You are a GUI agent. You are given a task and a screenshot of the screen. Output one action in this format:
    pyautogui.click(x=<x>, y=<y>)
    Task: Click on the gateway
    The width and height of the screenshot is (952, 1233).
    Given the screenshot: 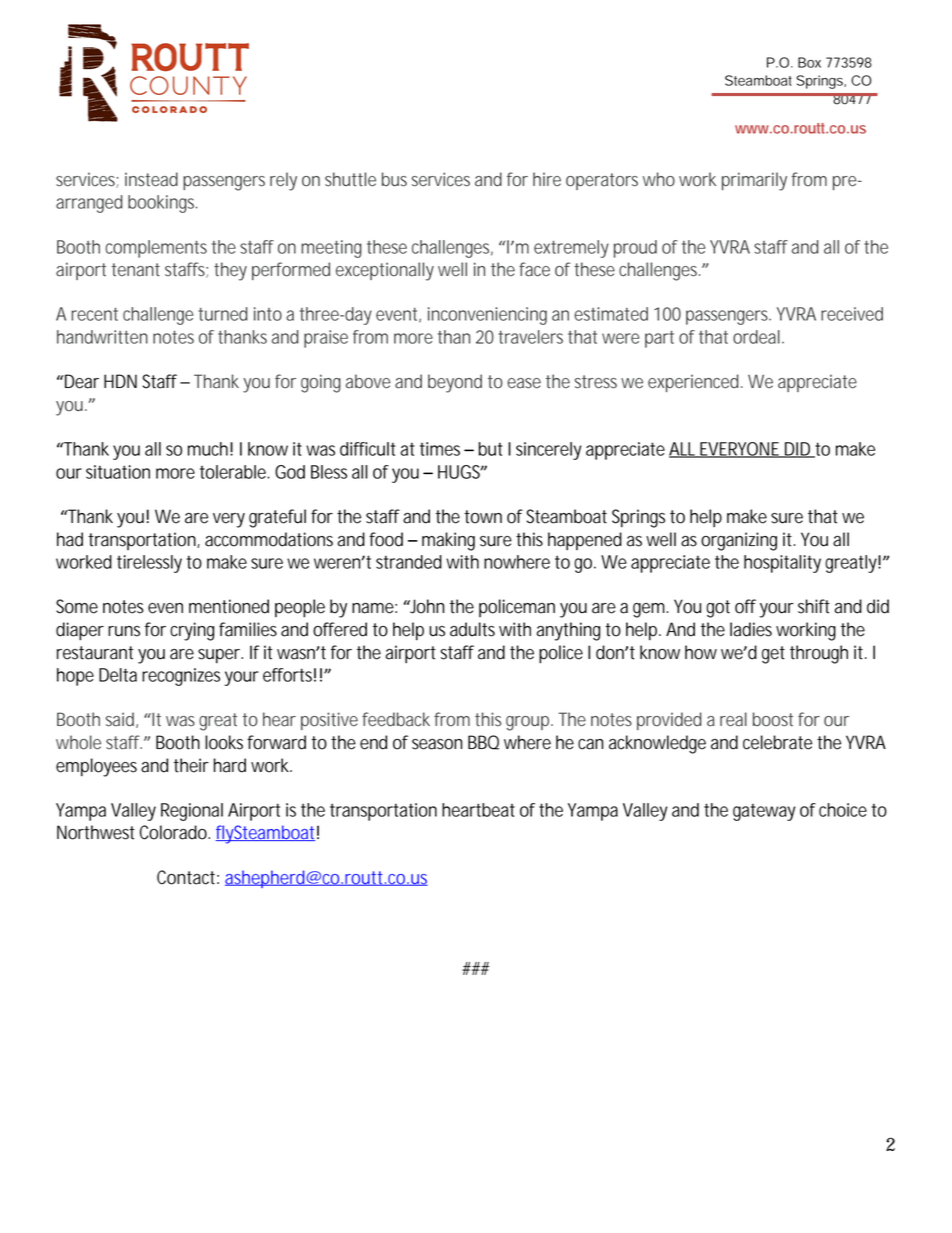 What is the action you would take?
    pyautogui.click(x=764, y=812)
